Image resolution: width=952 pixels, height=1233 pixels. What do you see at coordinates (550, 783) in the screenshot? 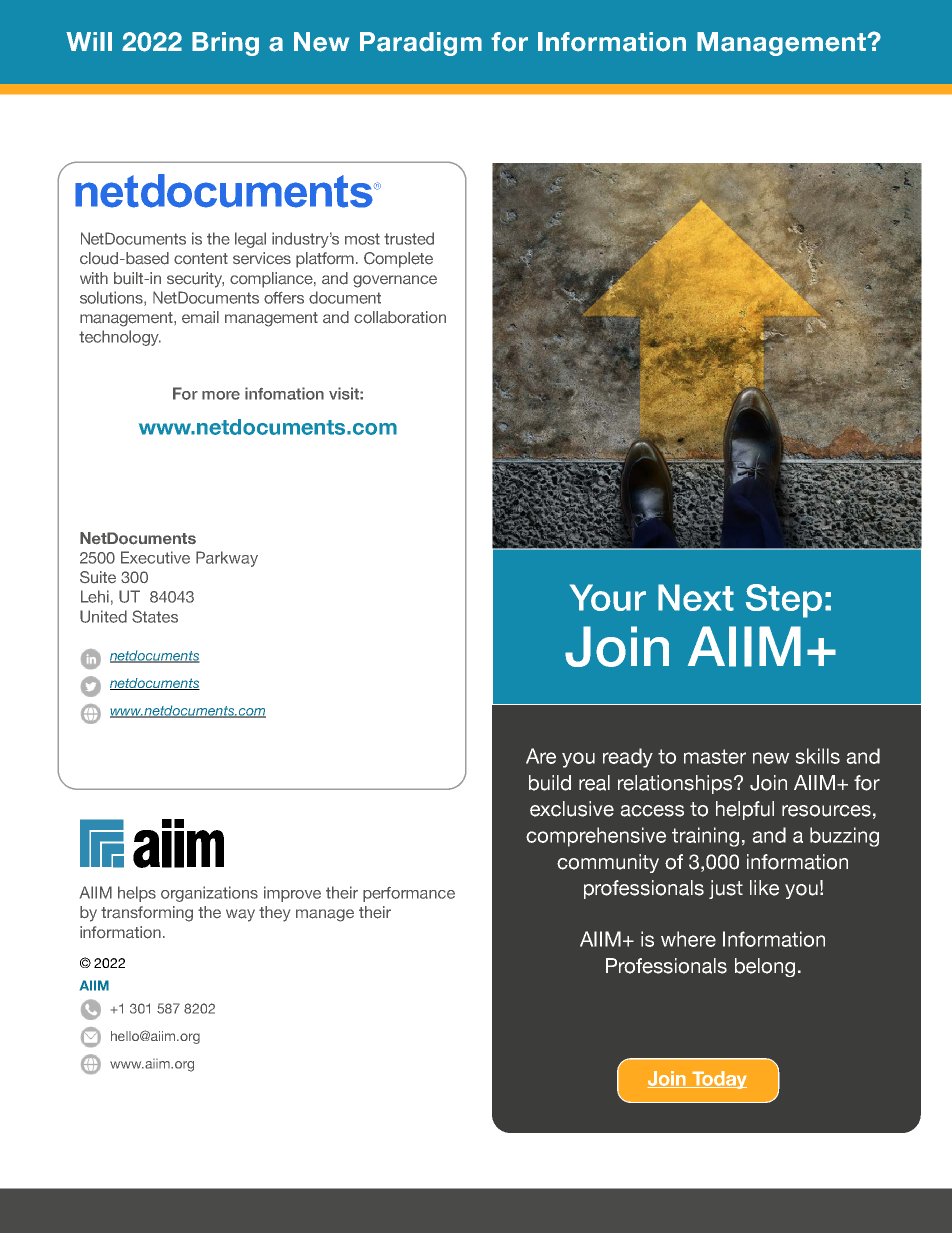
I see `build` at bounding box center [550, 783].
